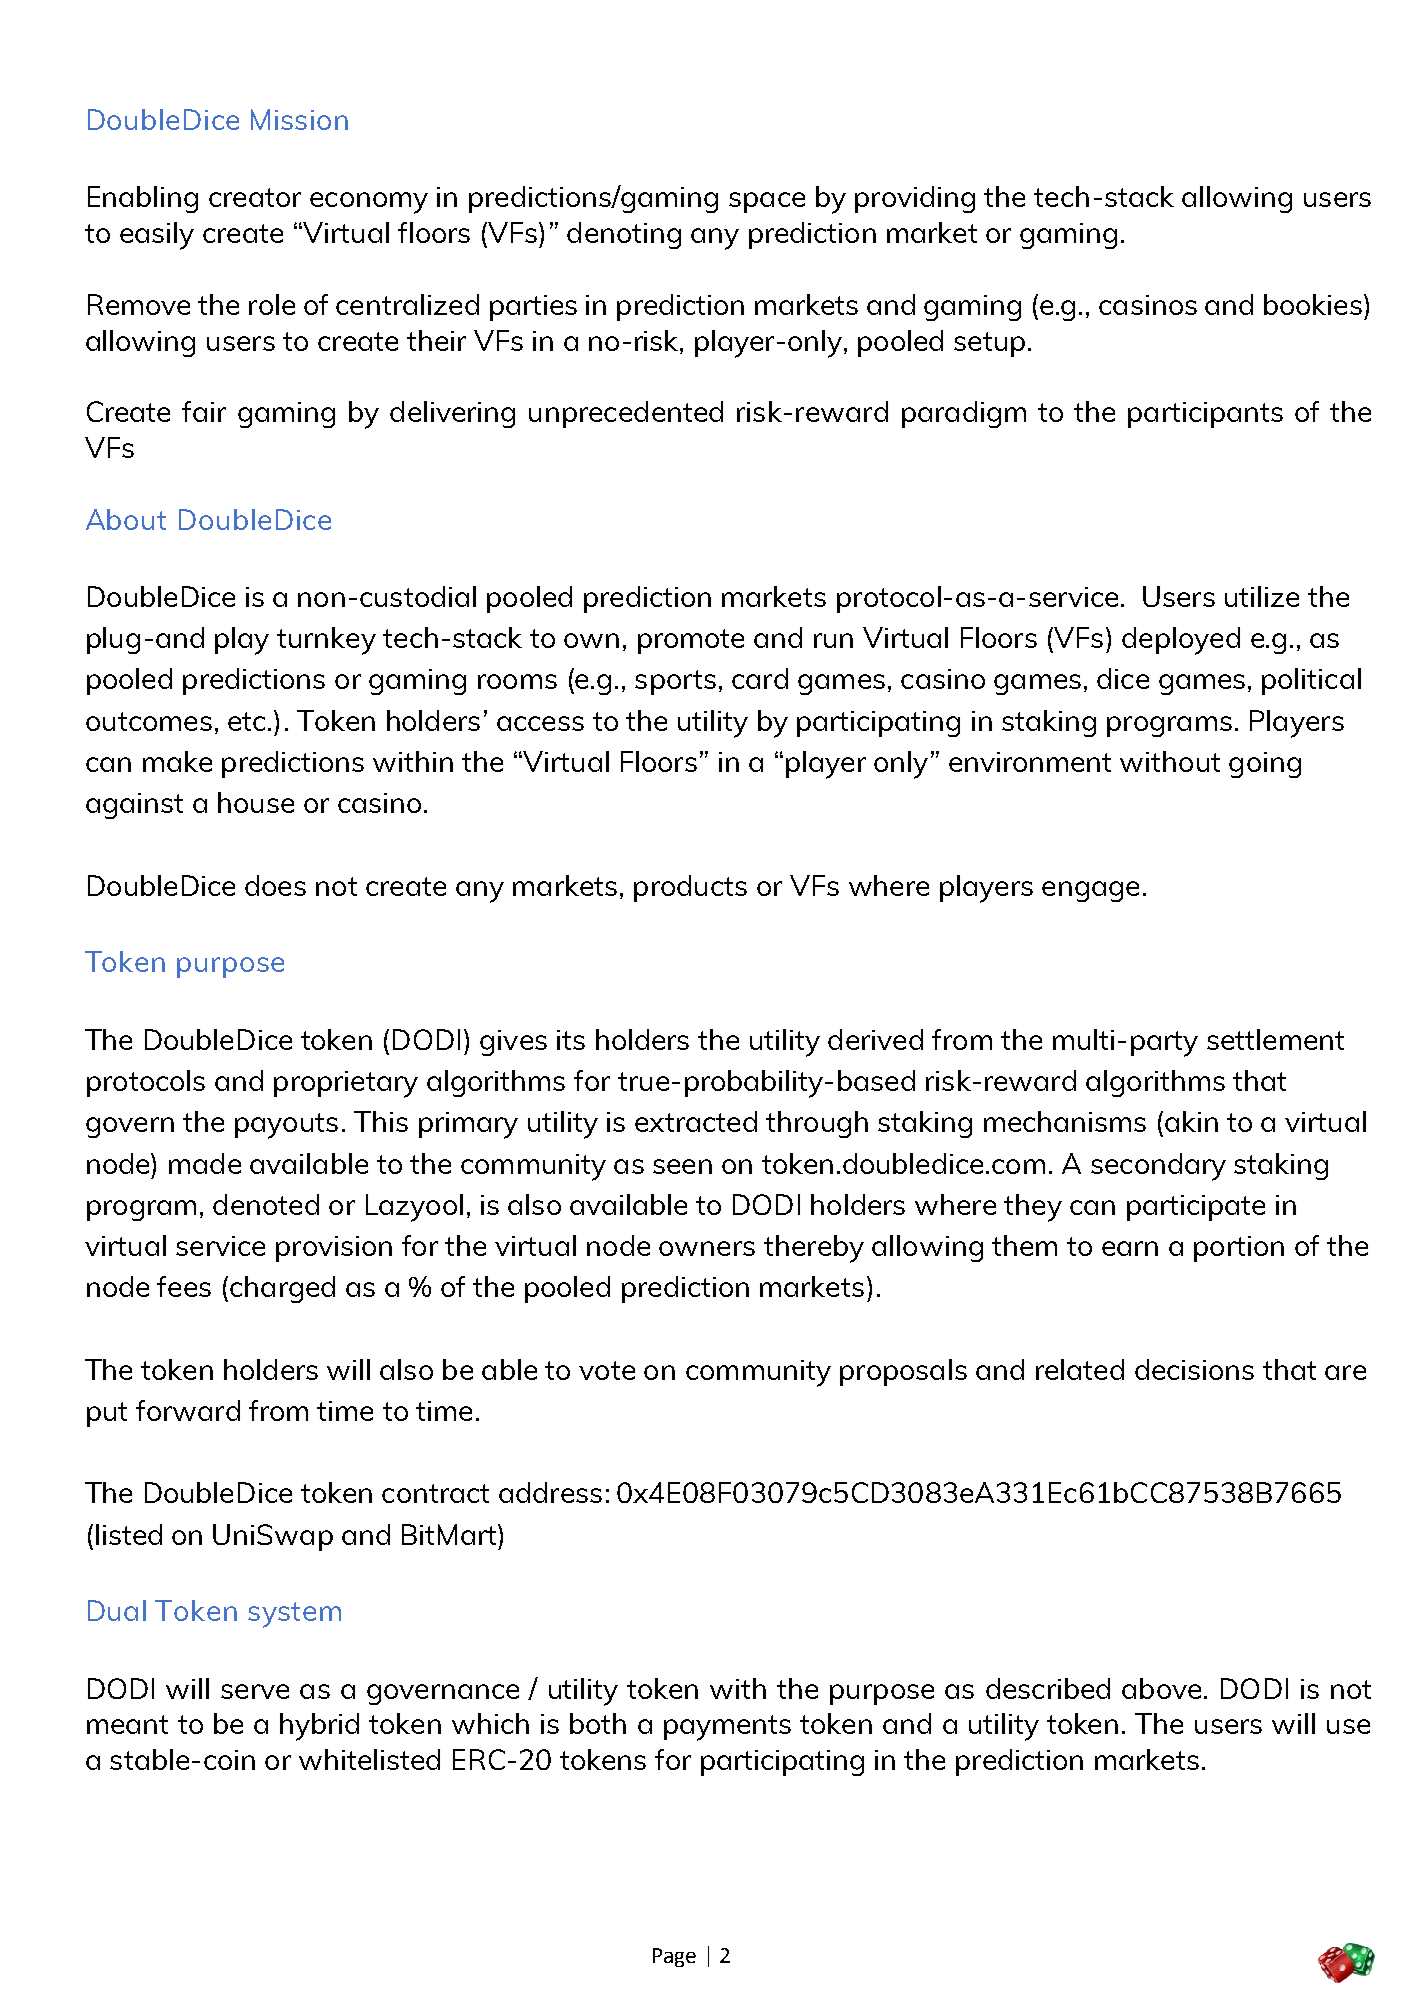 Image resolution: width=1417 pixels, height=2004 pixels. Describe the element at coordinates (255, 197) in the screenshot. I see `creator` at that location.
